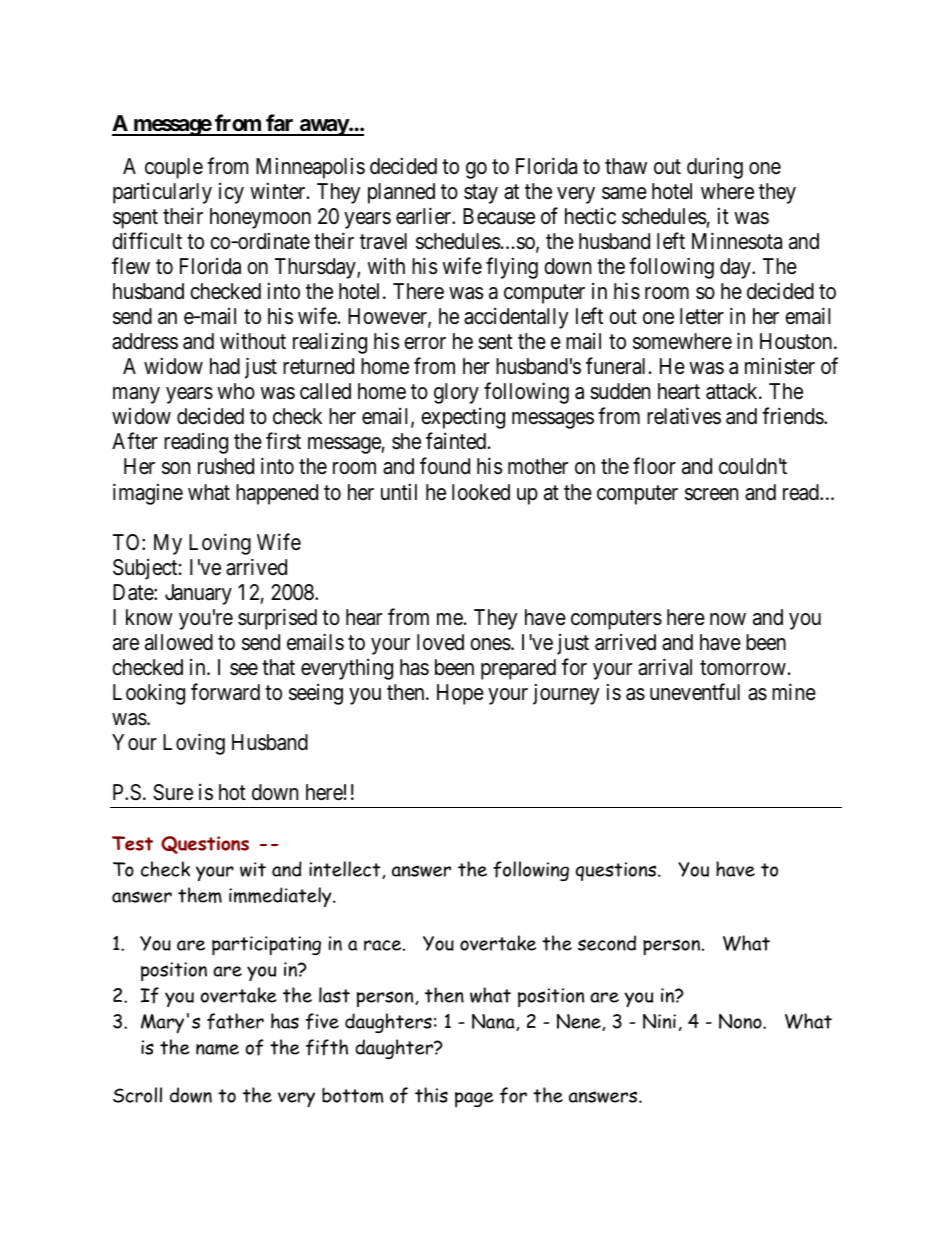  Describe the element at coordinates (231, 193) in the screenshot. I see `icy` at that location.
